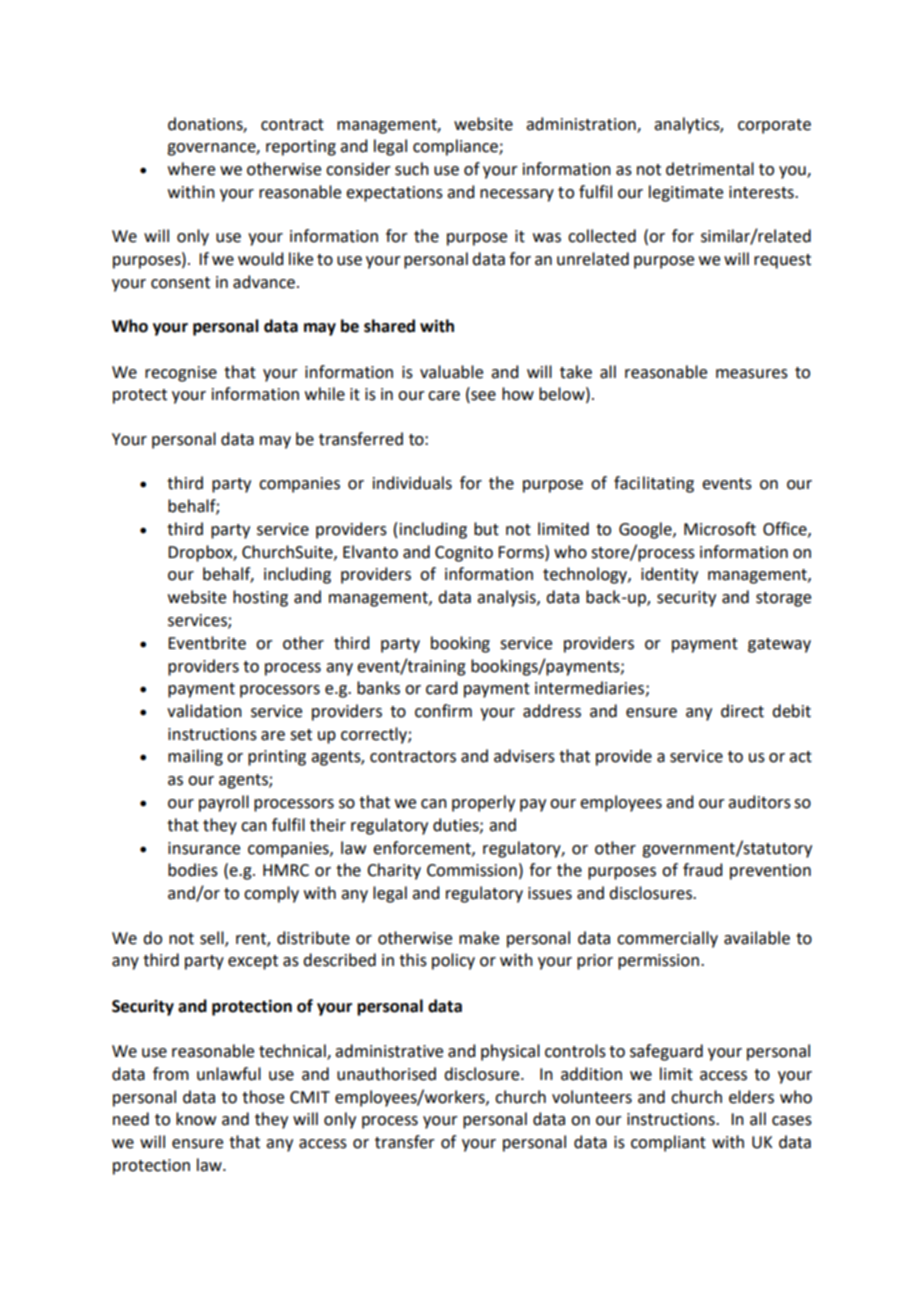 The width and height of the screenshot is (924, 1307). Describe the element at coordinates (196, 1119) in the screenshot. I see `know` at that location.
